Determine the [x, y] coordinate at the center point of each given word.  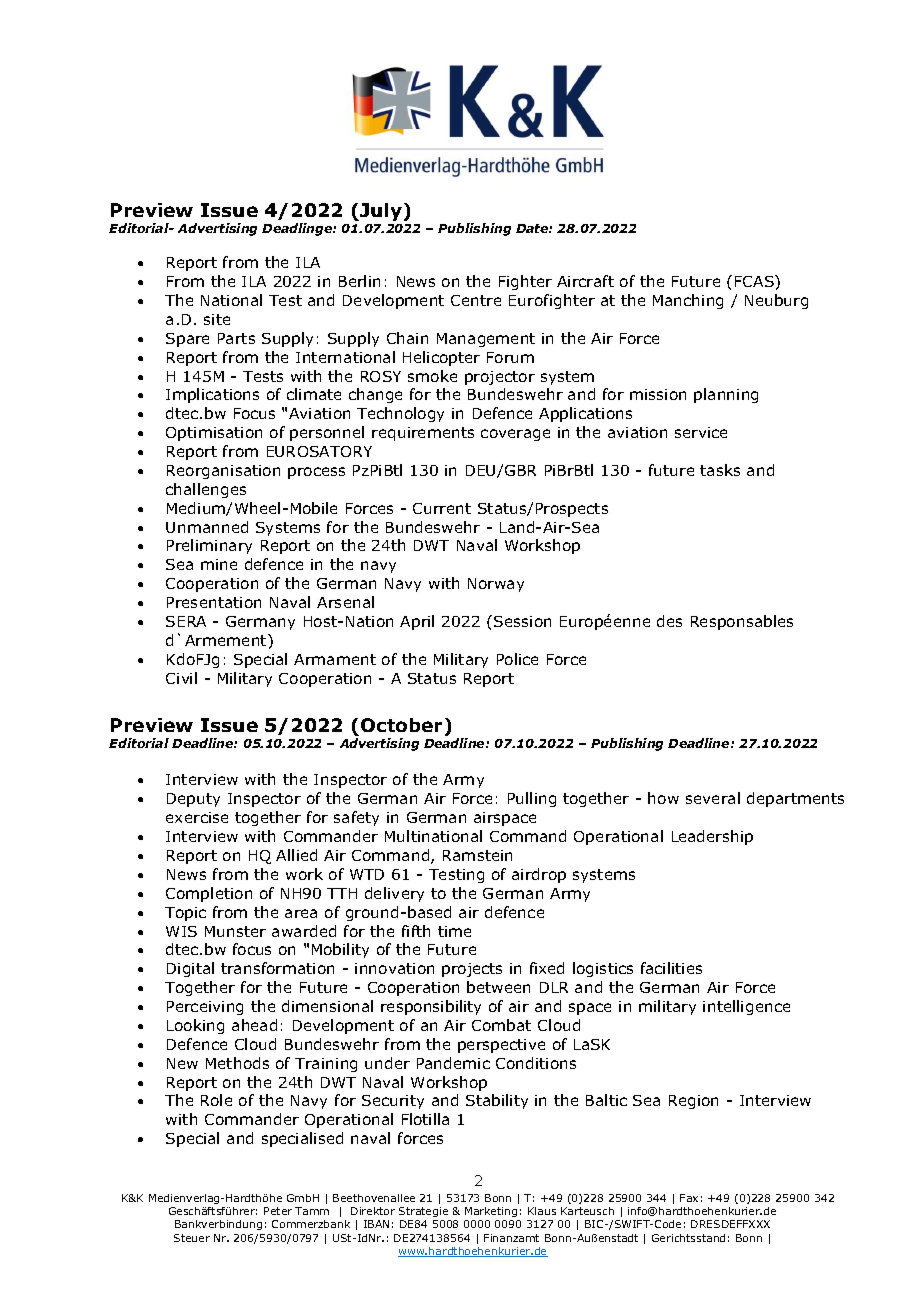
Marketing [491, 1212]
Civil [181, 678]
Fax [689, 1198]
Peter [278, 1211]
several [713, 798]
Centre [476, 300]
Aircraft [585, 281]
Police [517, 659]
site [217, 319]
